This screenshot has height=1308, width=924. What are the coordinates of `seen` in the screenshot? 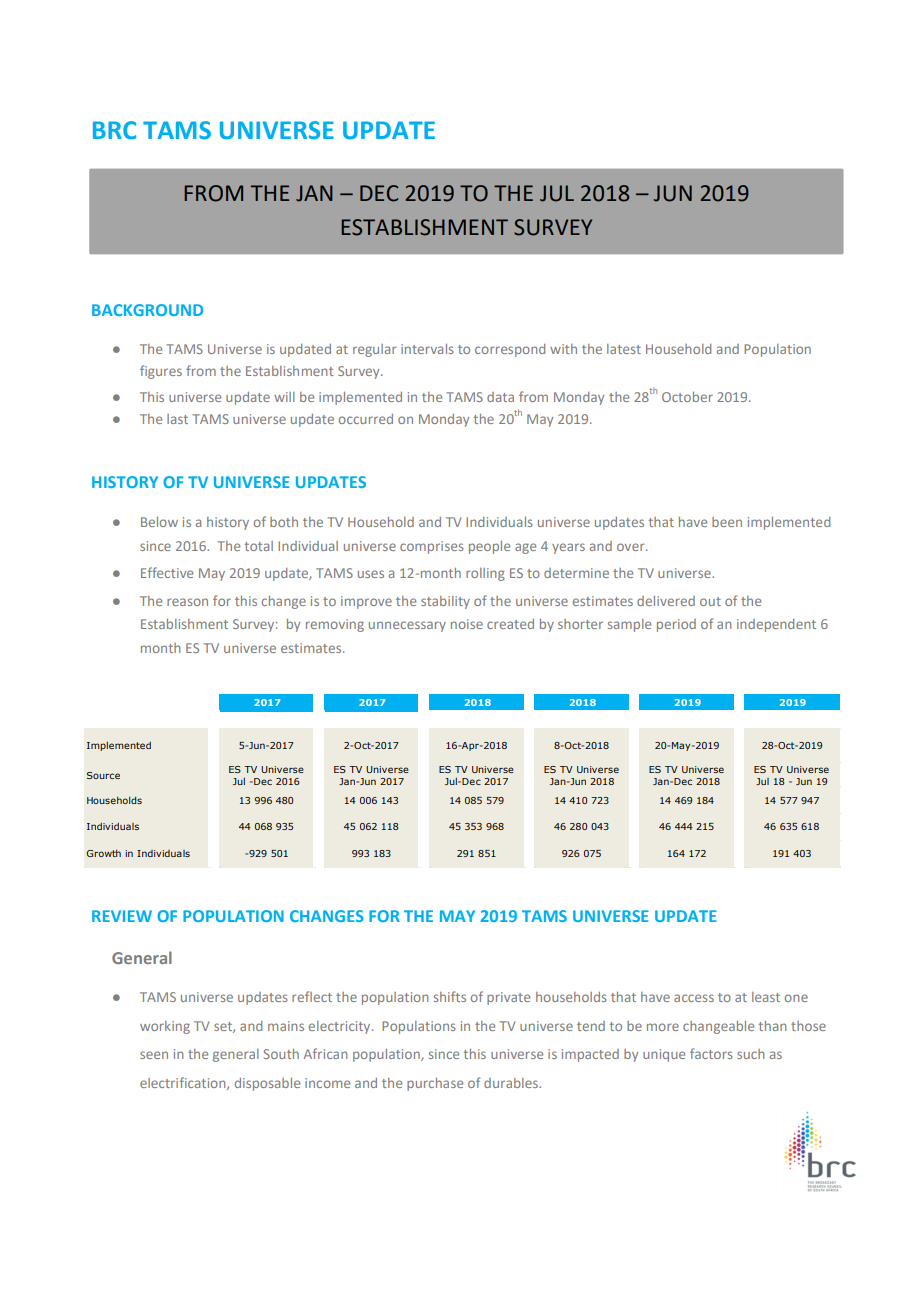 It's located at (154, 1055).
